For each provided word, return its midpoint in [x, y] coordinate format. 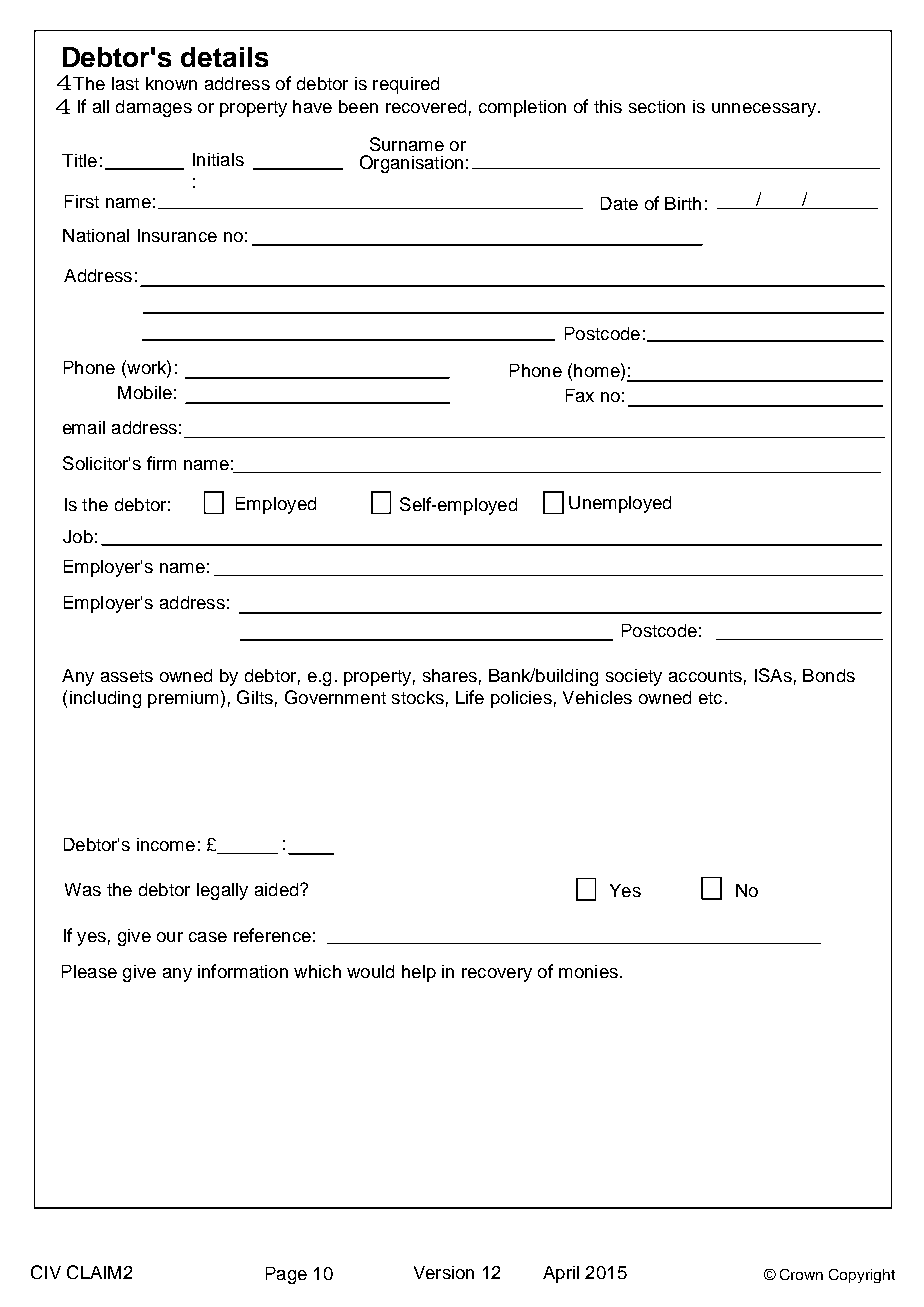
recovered [426, 106]
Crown [801, 1274]
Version [444, 1272]
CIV [46, 1272]
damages [154, 108]
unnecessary [764, 110]
